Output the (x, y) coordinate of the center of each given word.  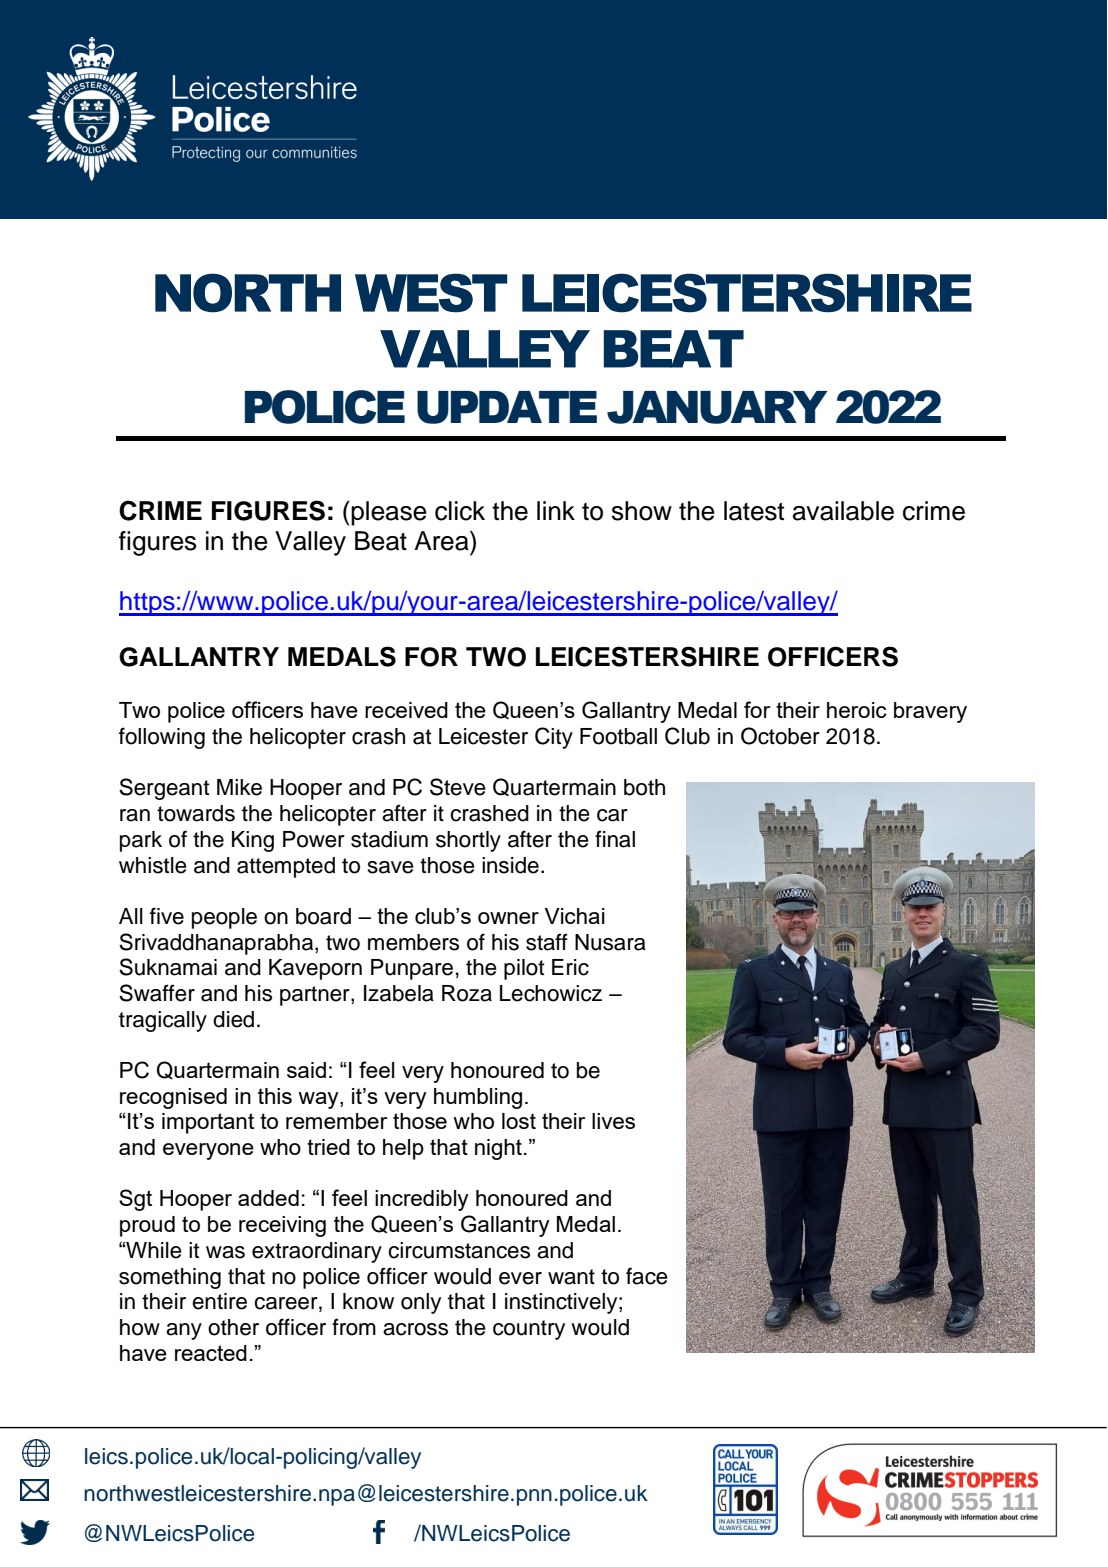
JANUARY (717, 407)
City (554, 738)
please (388, 513)
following (162, 738)
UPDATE (507, 407)
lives (613, 1121)
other (233, 1327)
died (233, 1019)
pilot (524, 969)
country (529, 1330)
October (780, 736)
